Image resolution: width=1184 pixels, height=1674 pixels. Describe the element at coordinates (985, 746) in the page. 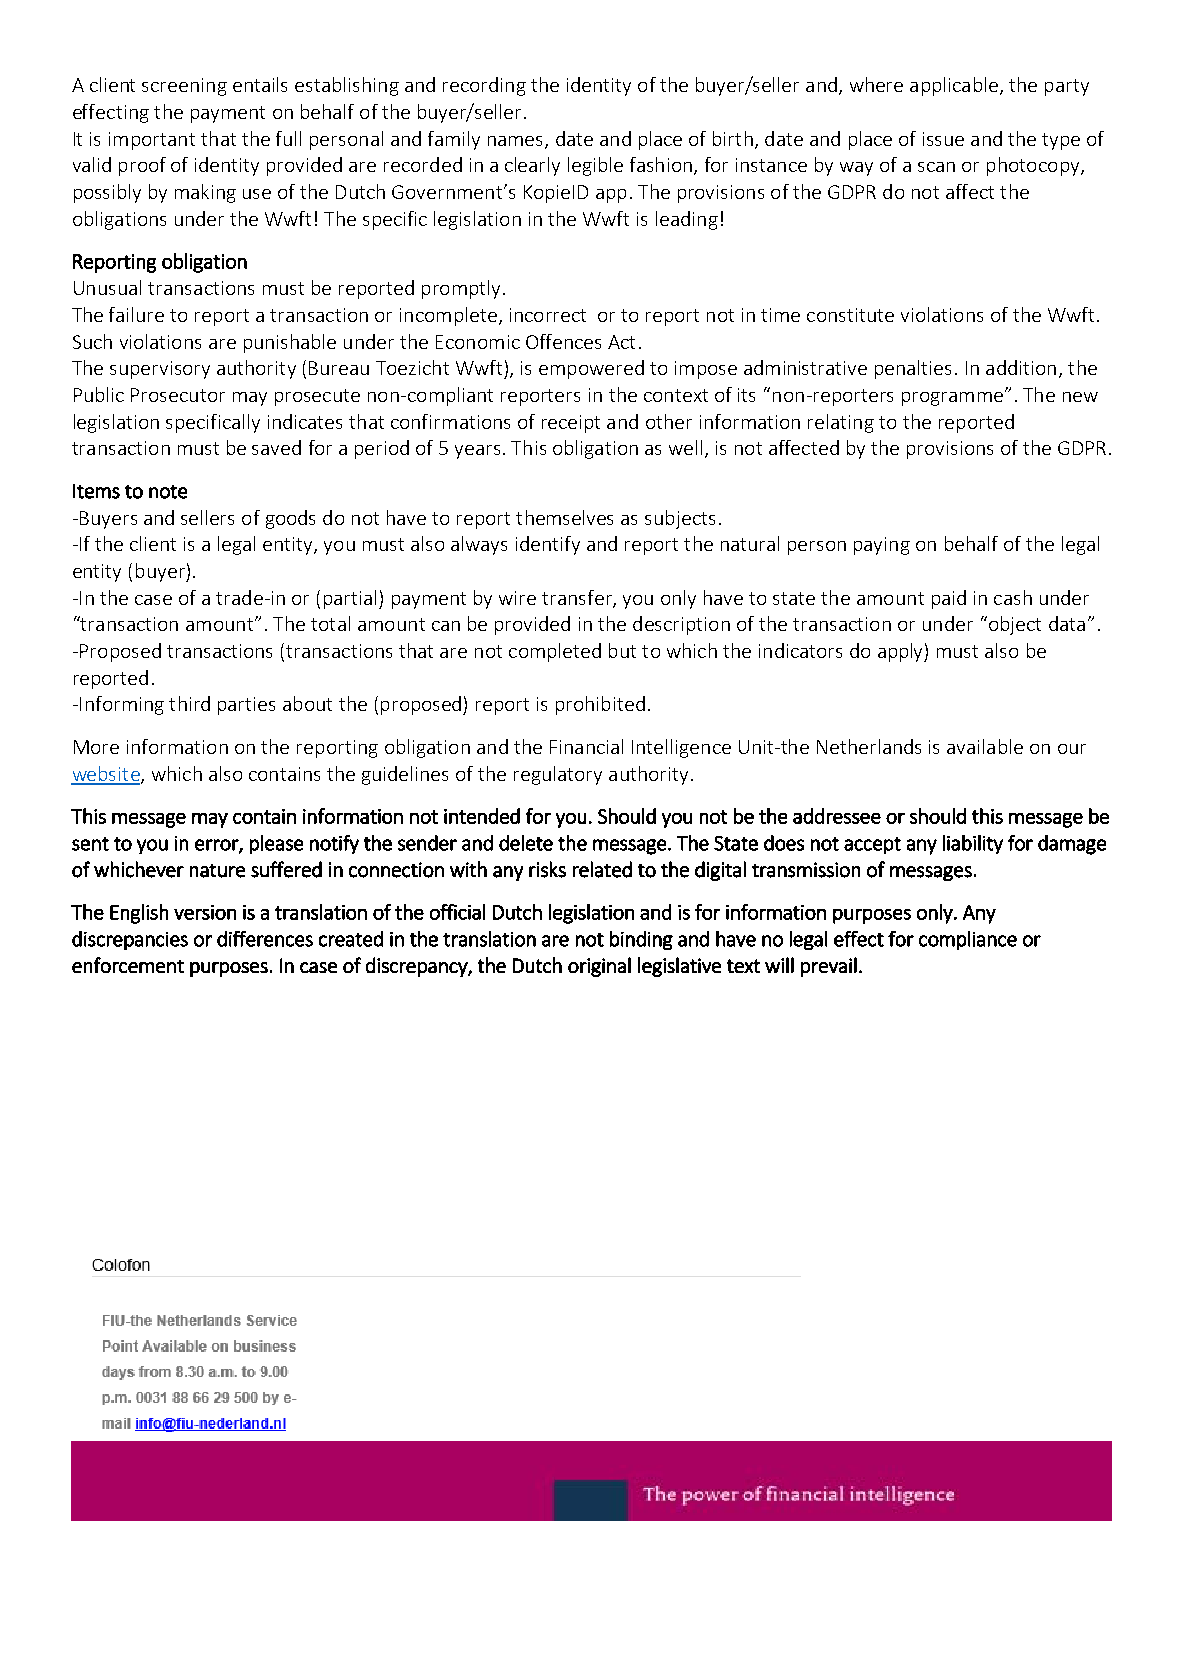

I see `available` at that location.
